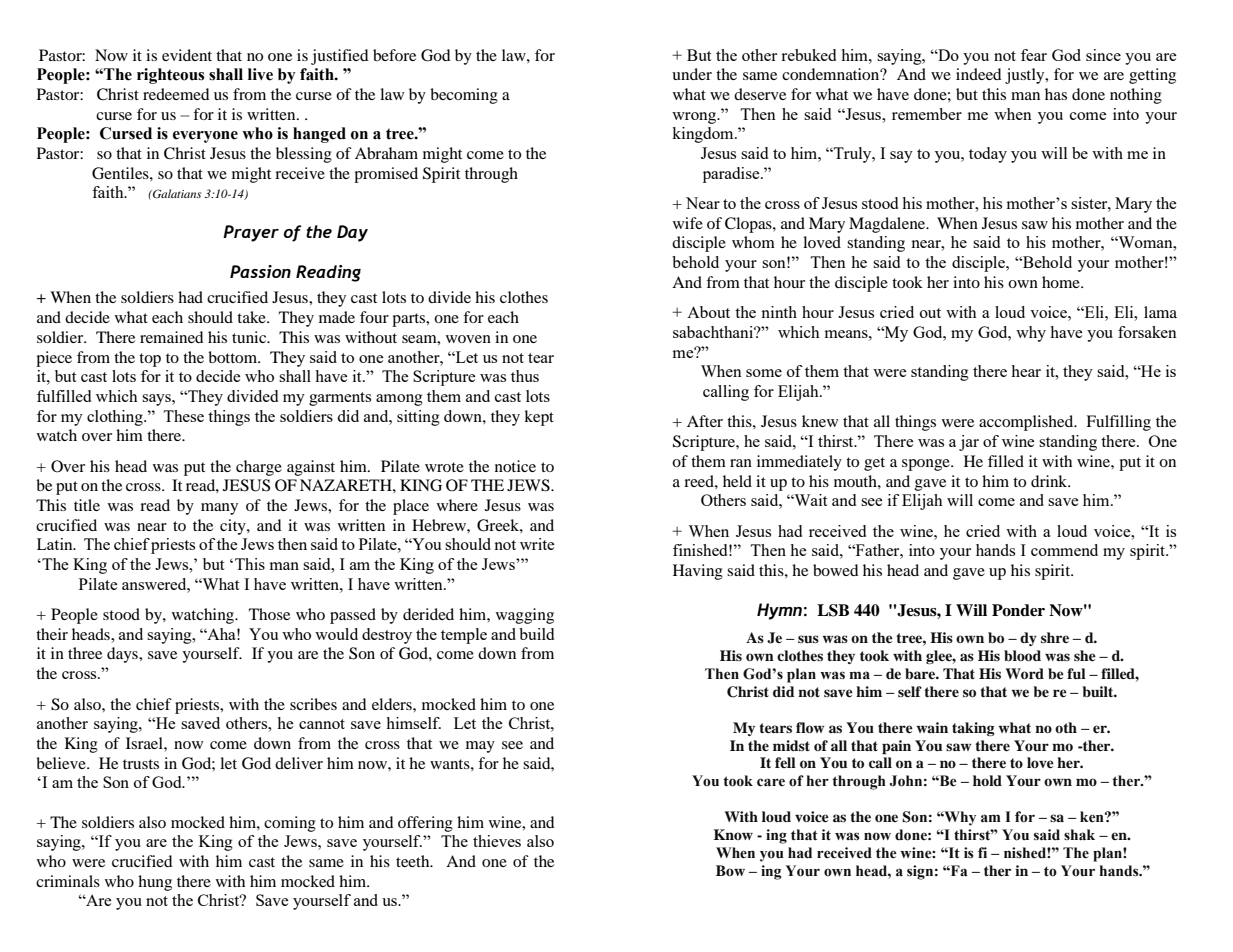  I want to click on drink, so click(1050, 481).
